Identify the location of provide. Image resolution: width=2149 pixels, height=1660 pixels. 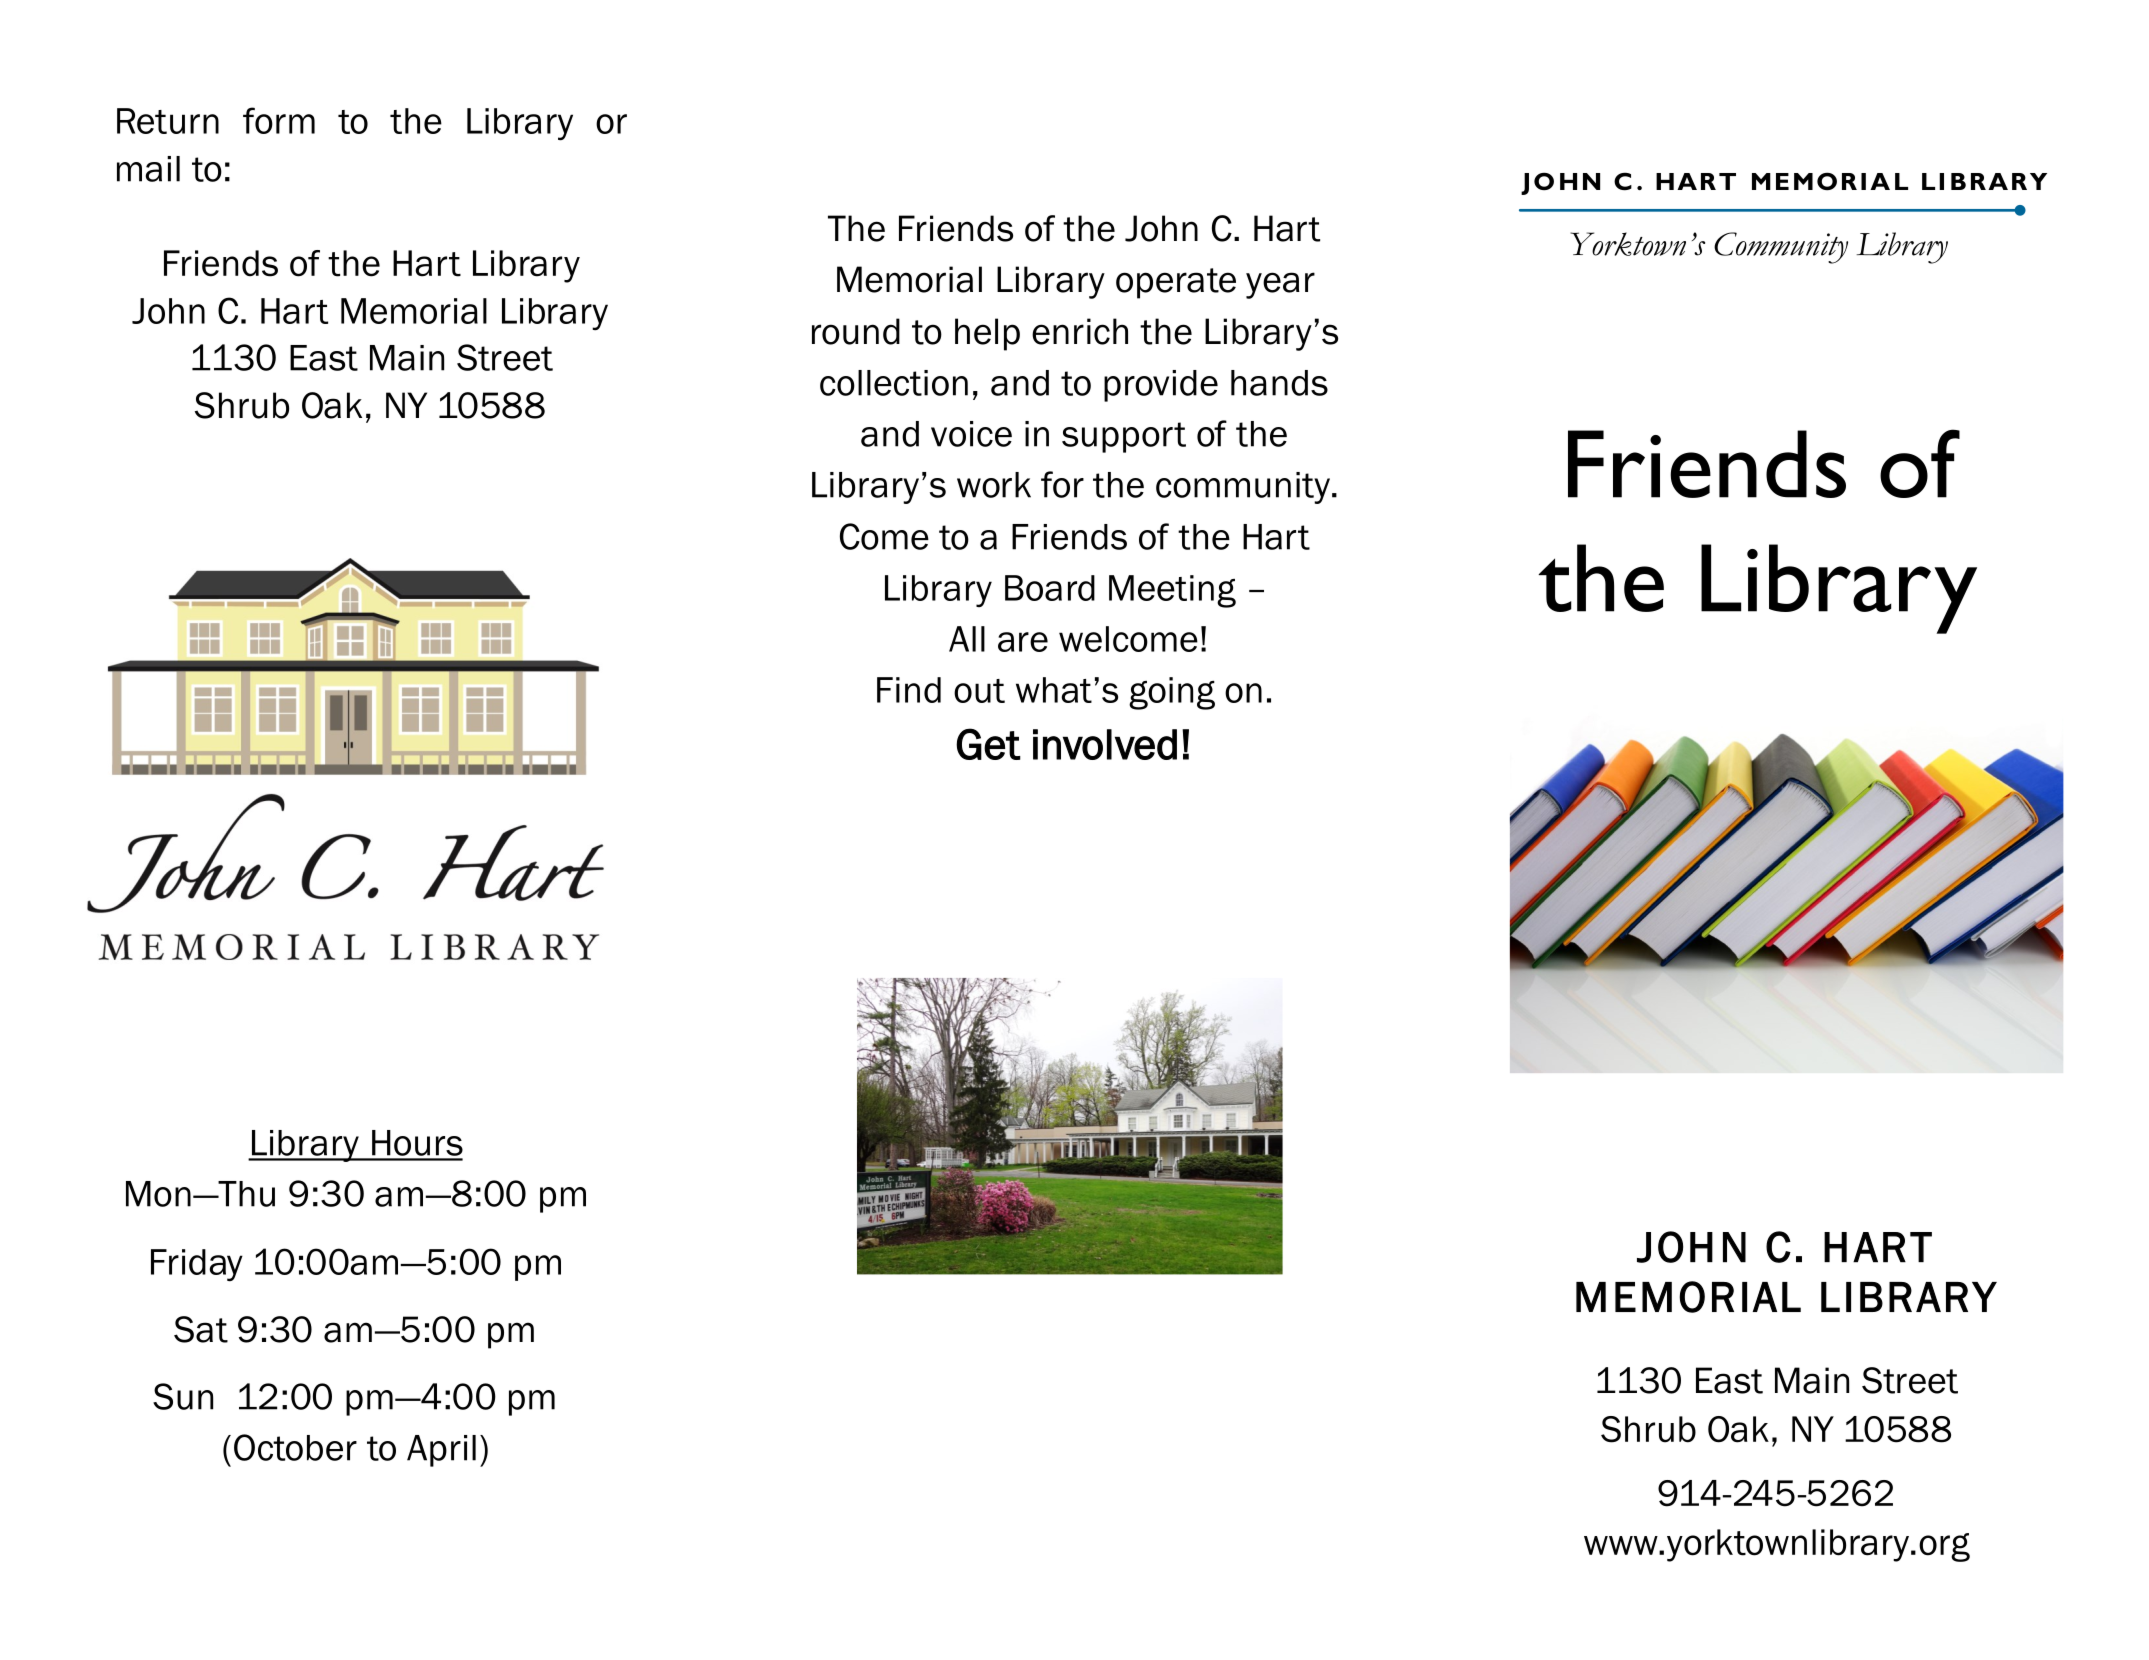
(1161, 386).
